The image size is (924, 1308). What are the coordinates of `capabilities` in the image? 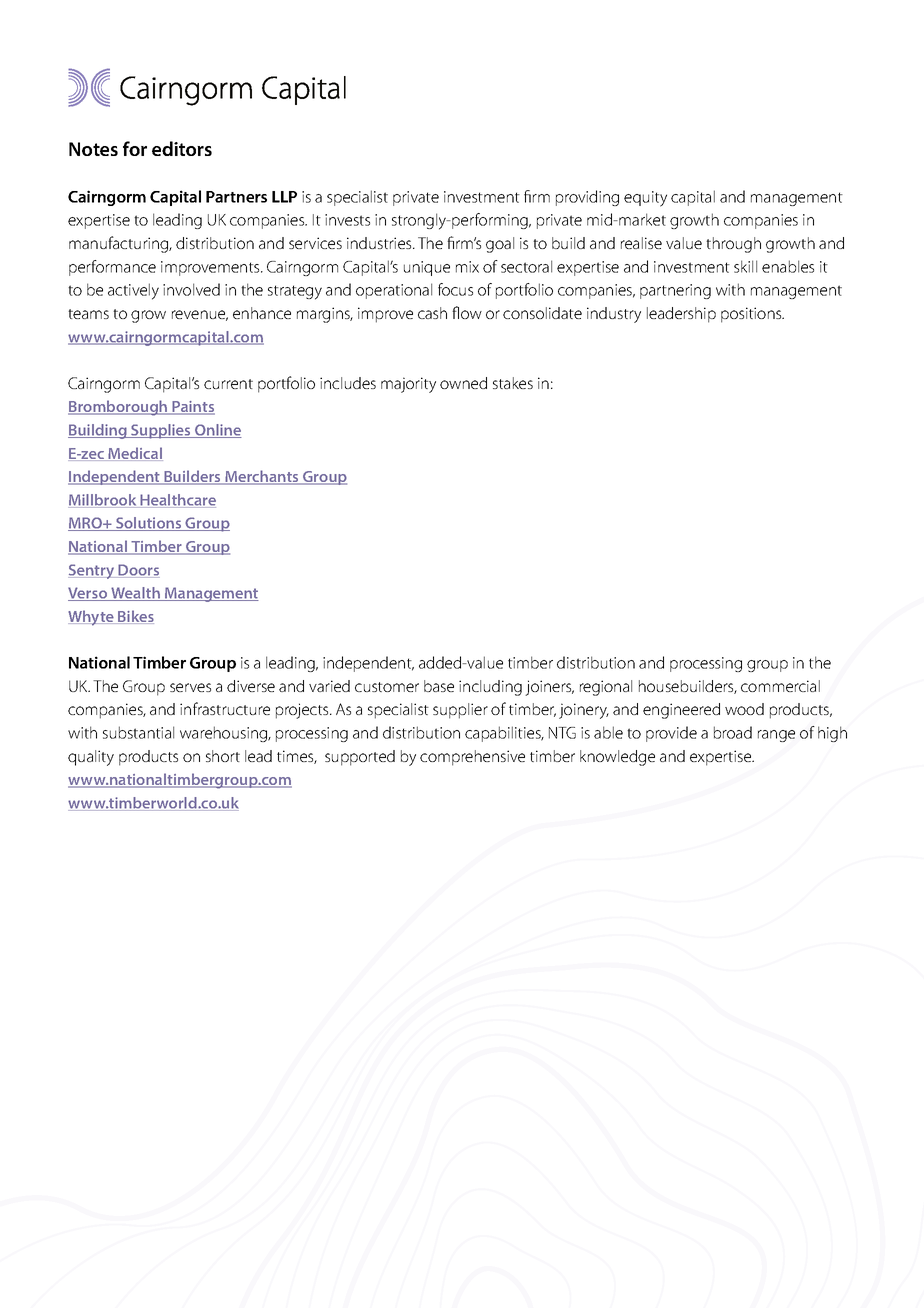 It's located at (504, 734).
